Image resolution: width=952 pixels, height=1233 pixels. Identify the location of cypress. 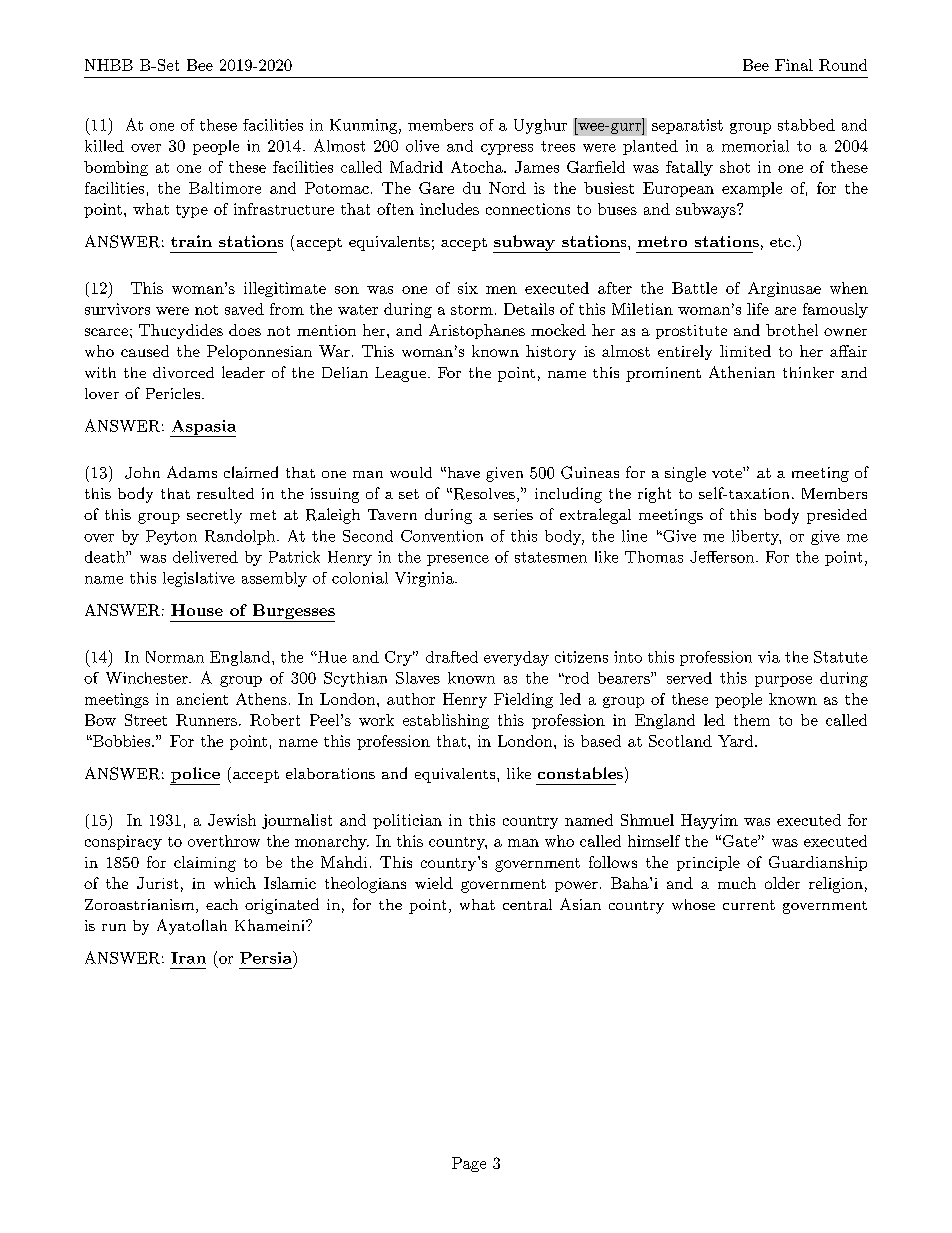
(507, 149).
